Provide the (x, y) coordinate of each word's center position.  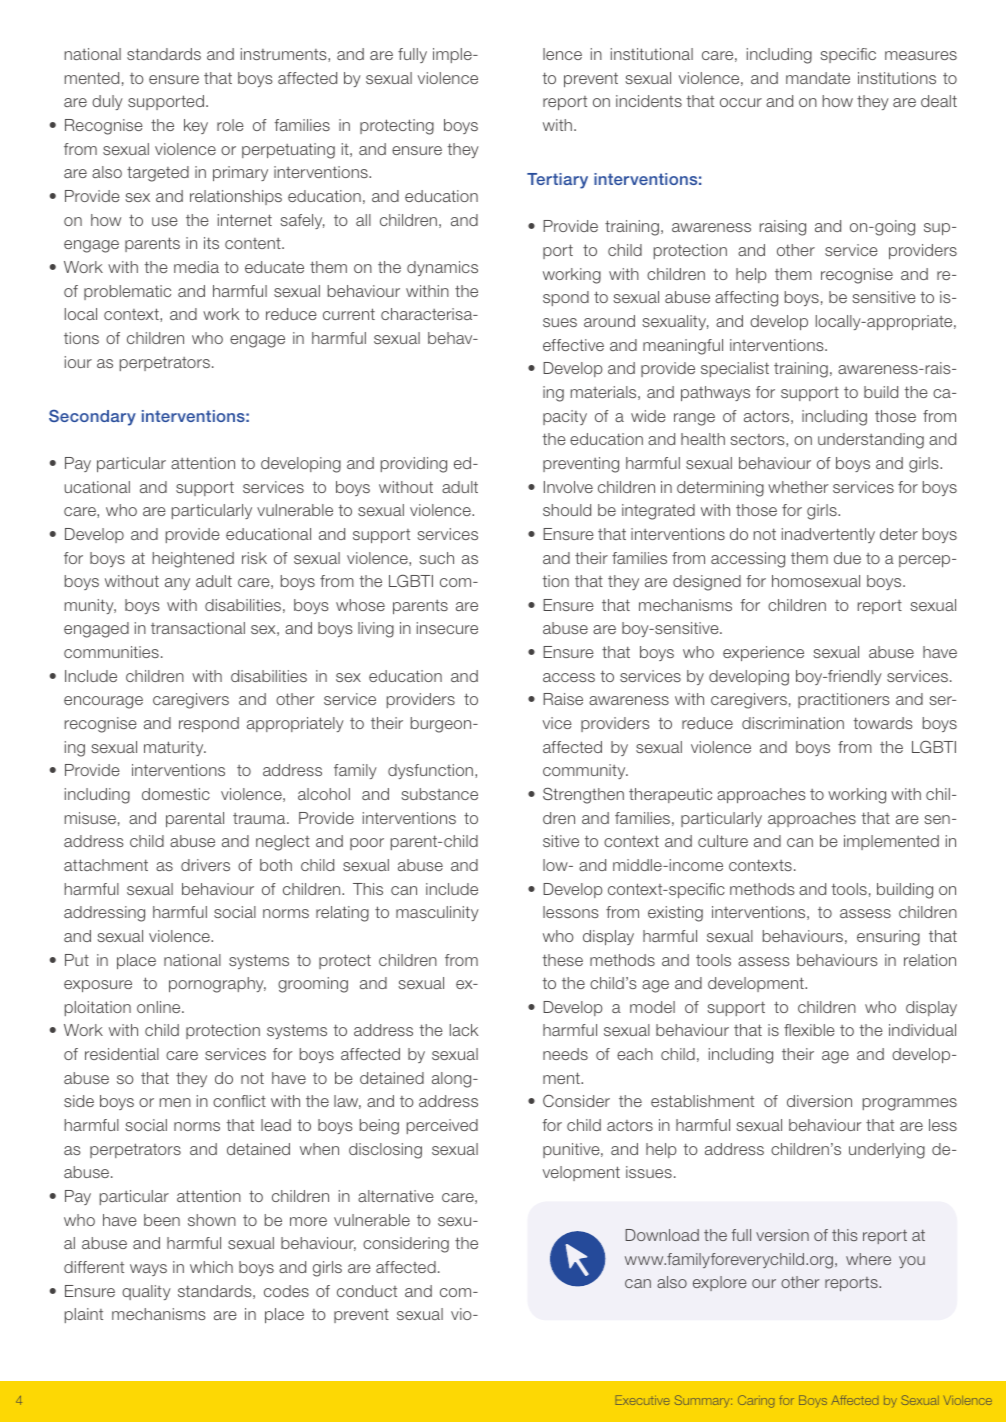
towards (883, 723)
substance (439, 794)
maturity (175, 748)
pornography (217, 985)
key (196, 126)
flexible (809, 1030)
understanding (871, 441)
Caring (756, 1401)
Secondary (92, 418)
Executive (643, 1400)
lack (464, 1030)
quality (146, 1292)
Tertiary (557, 181)
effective (573, 345)
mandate (818, 78)
